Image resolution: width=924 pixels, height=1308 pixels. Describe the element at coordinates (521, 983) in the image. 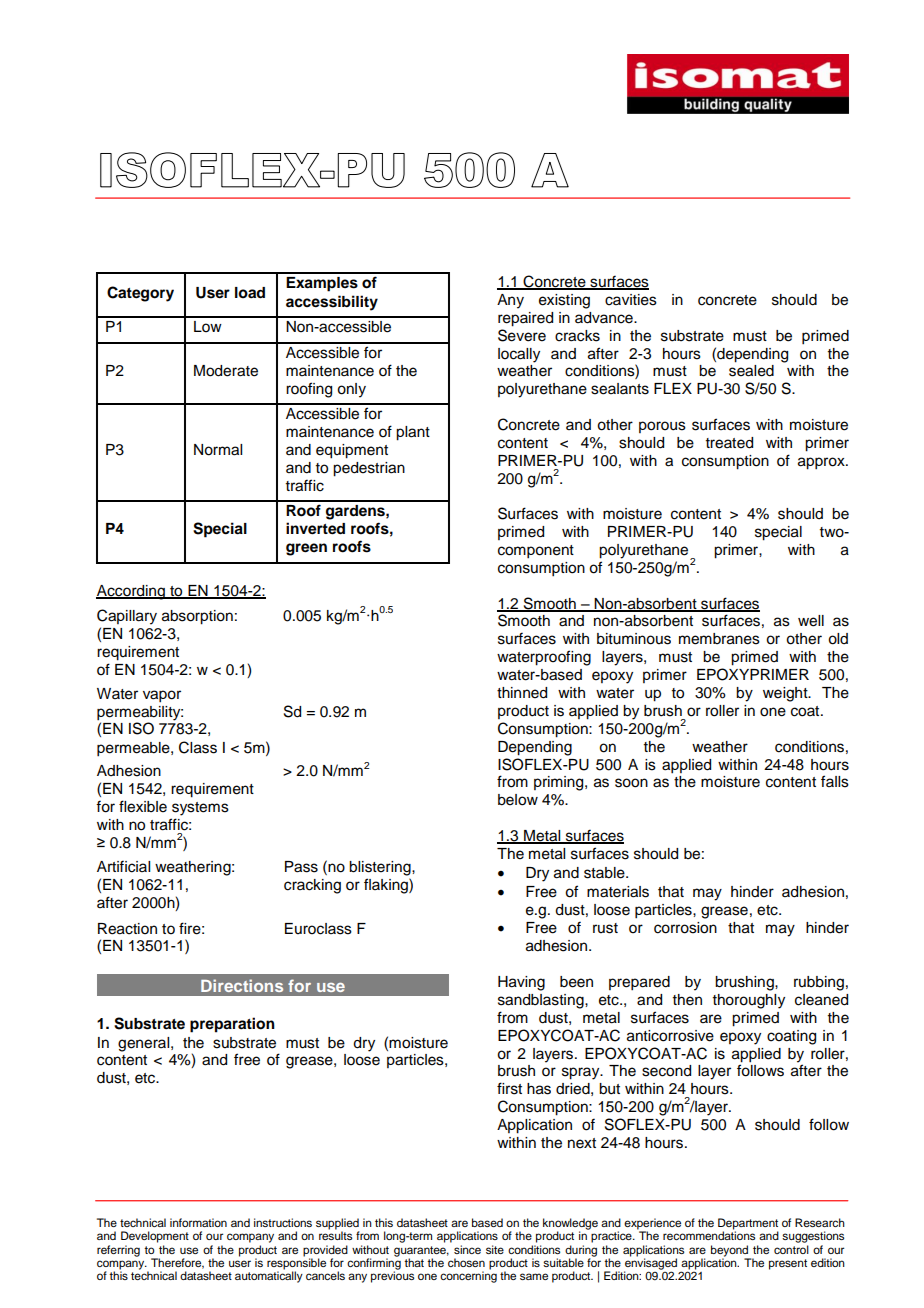

I see `Having` at that location.
